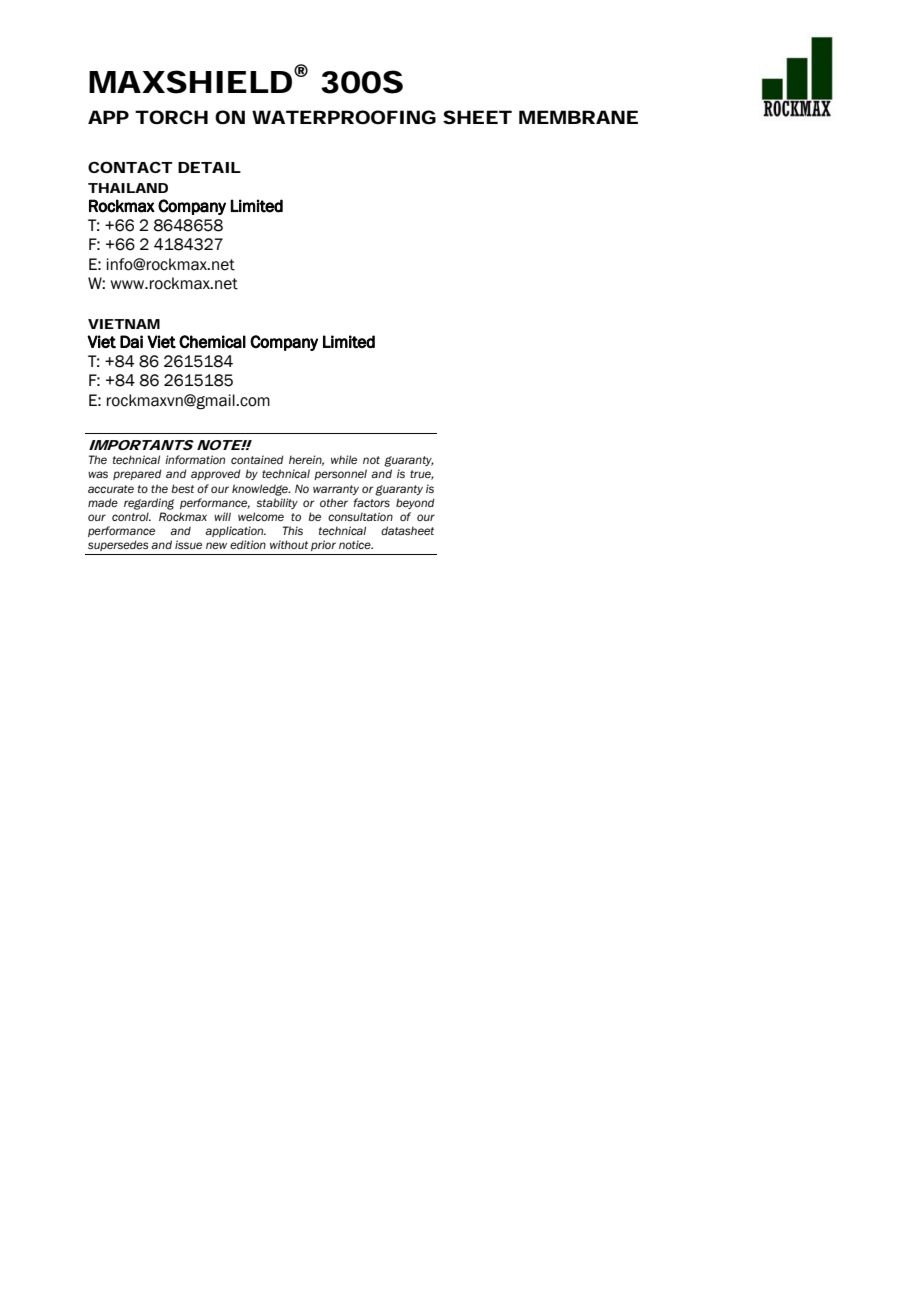  What do you see at coordinates (212, 341) in the page?
I see `Chemical` at bounding box center [212, 341].
